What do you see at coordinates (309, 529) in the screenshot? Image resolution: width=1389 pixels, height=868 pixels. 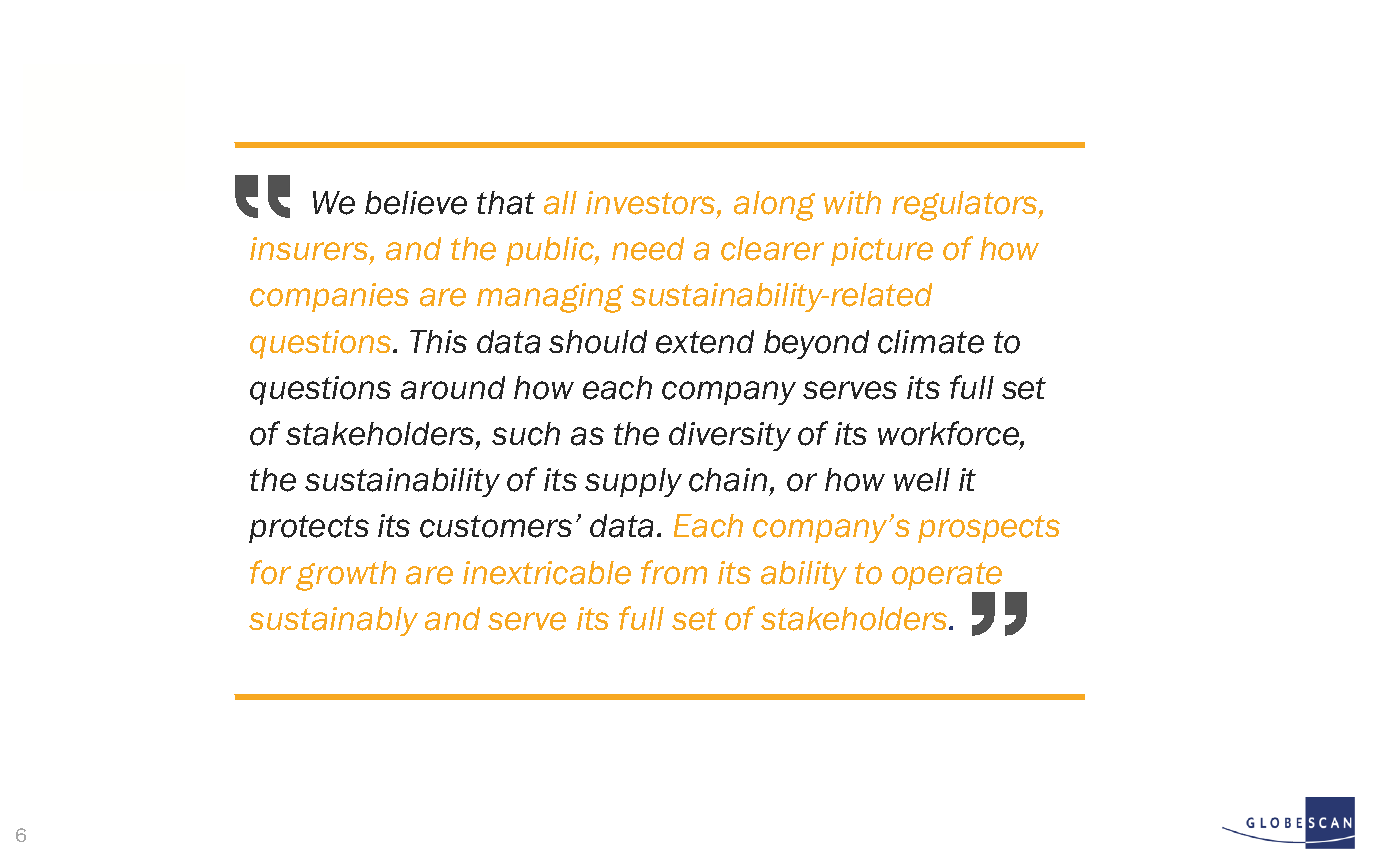 I see `protects` at bounding box center [309, 529].
